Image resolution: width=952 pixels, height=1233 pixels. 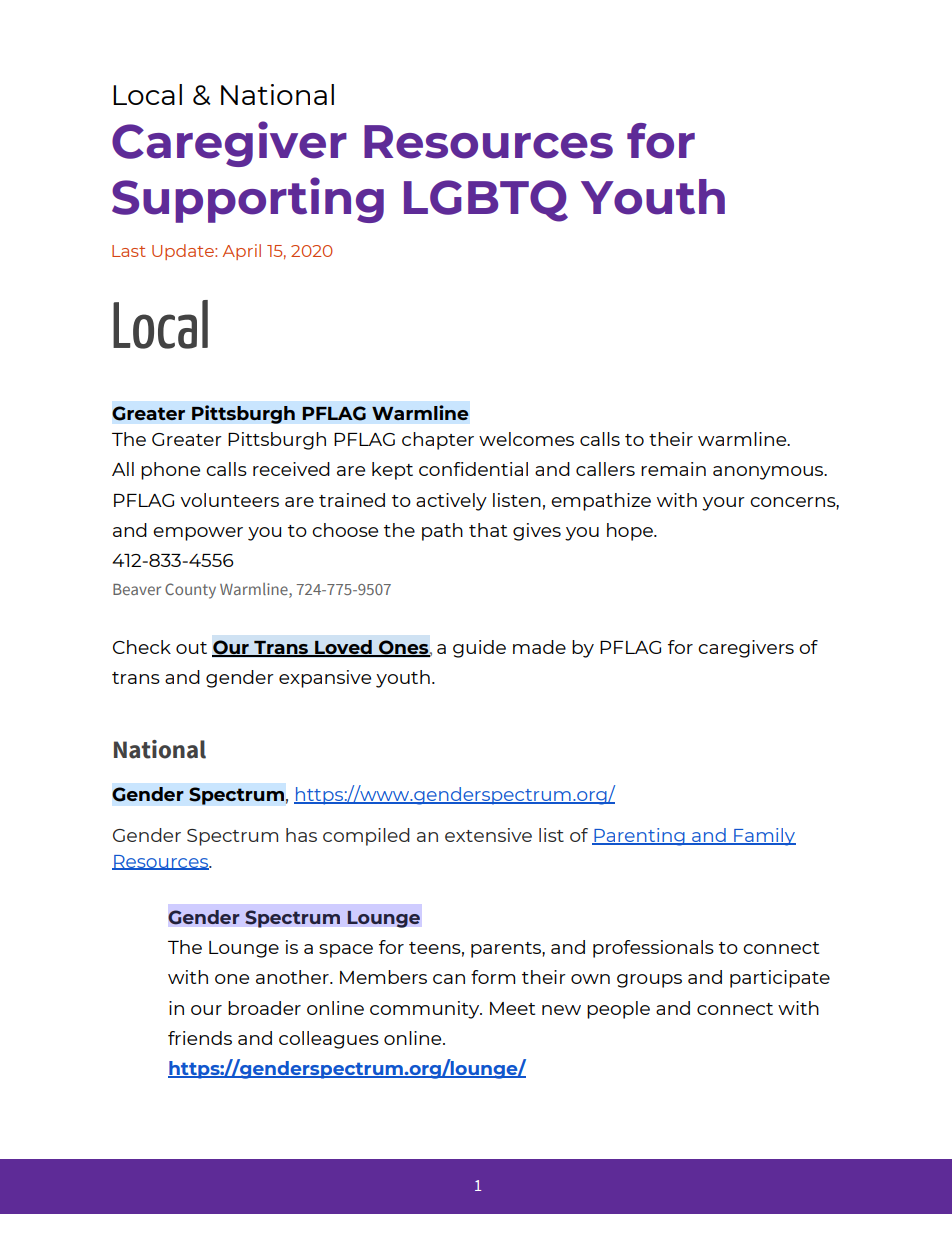 I want to click on community, so click(x=426, y=1010).
